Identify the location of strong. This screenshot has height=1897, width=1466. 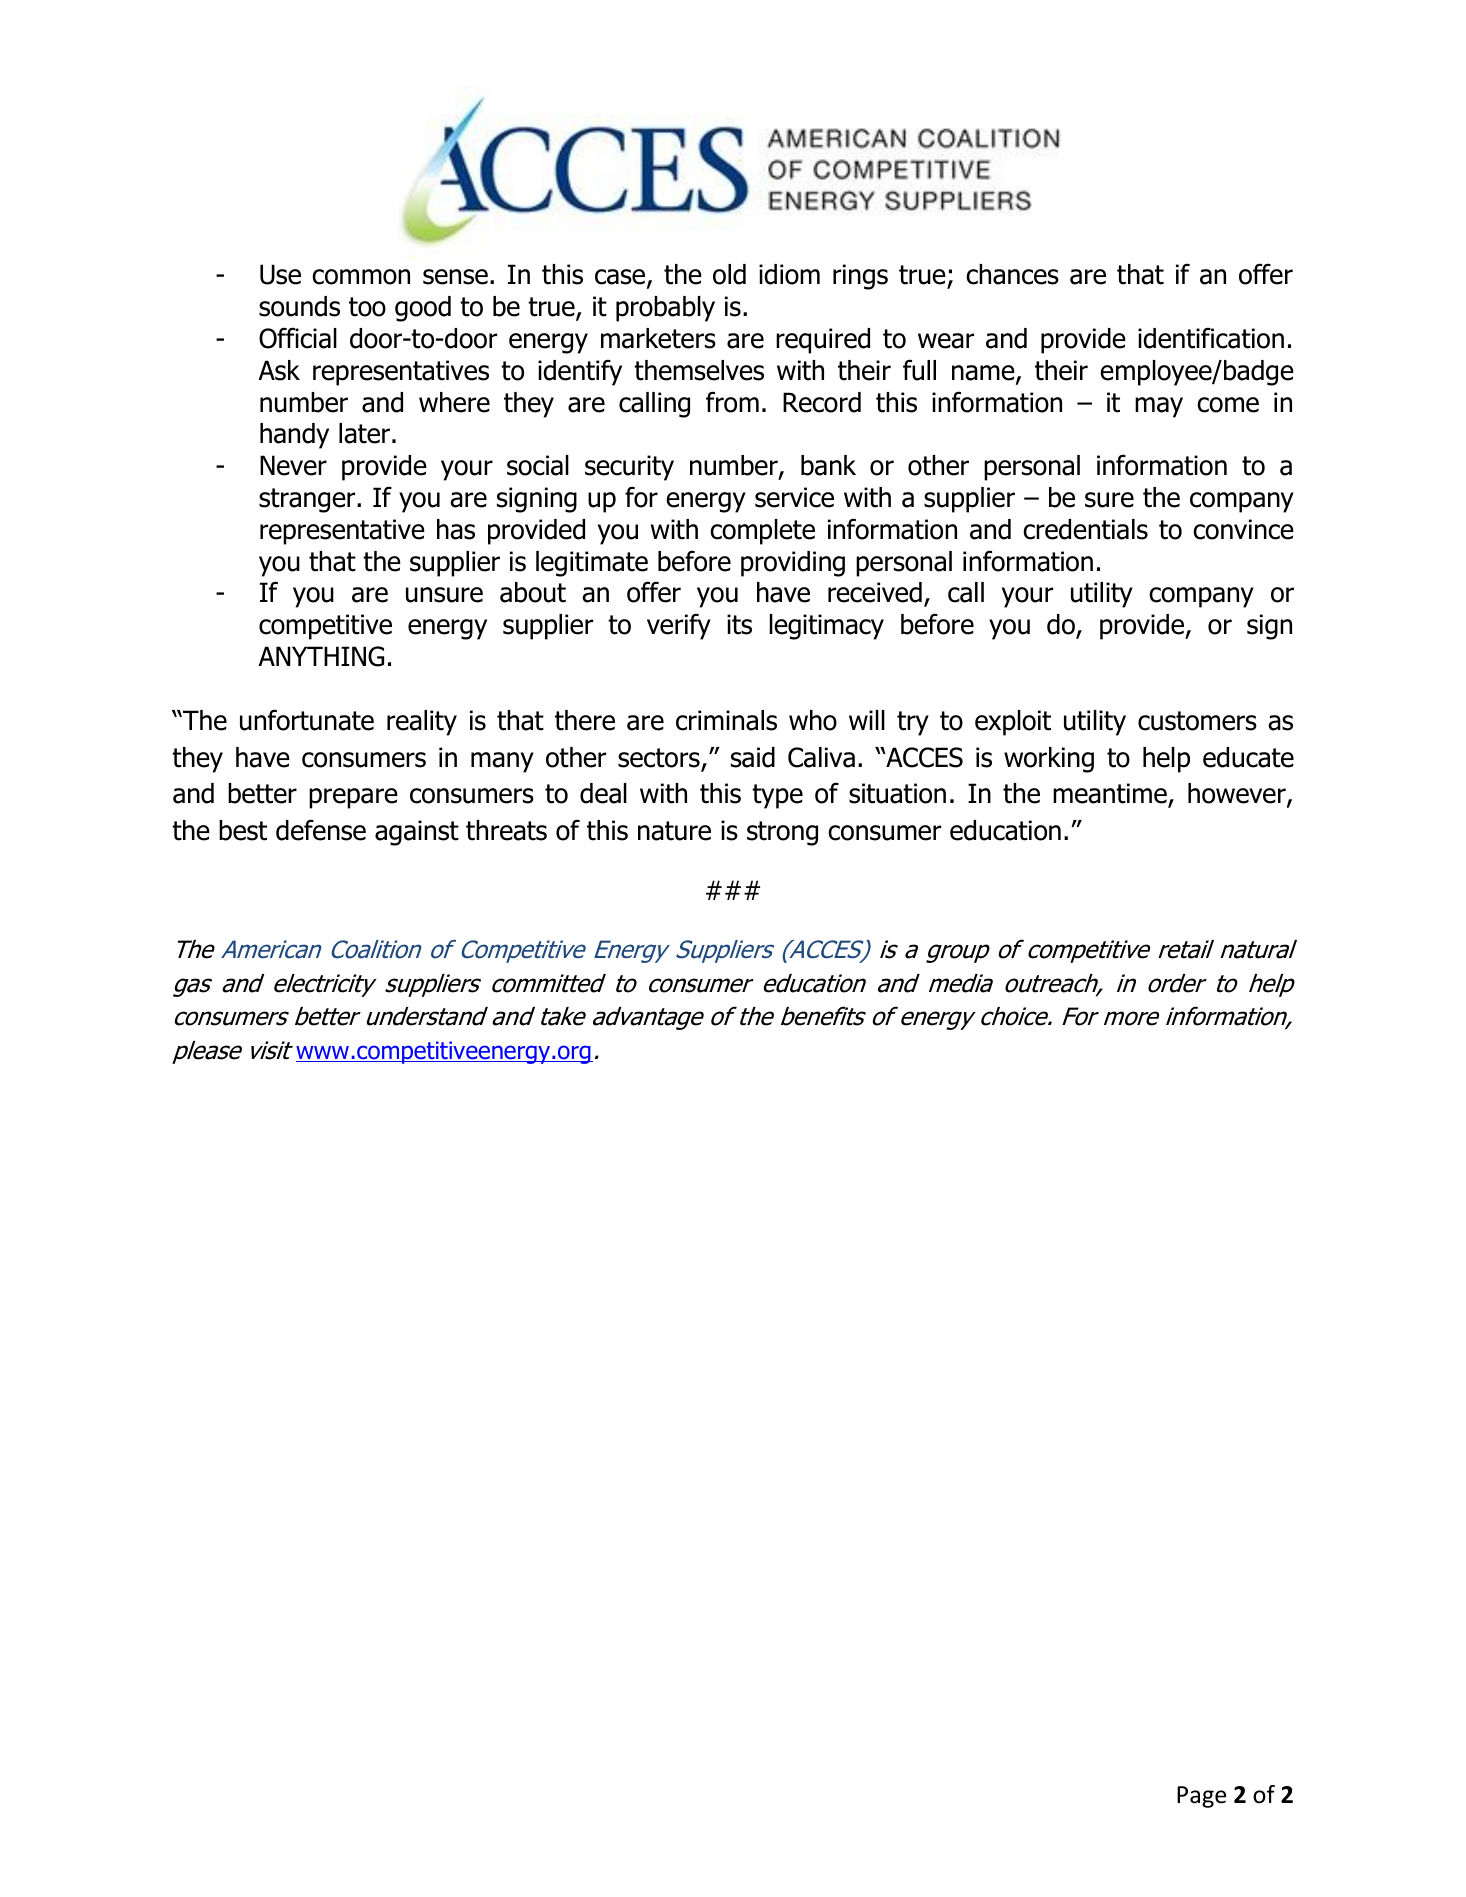
(782, 833).
